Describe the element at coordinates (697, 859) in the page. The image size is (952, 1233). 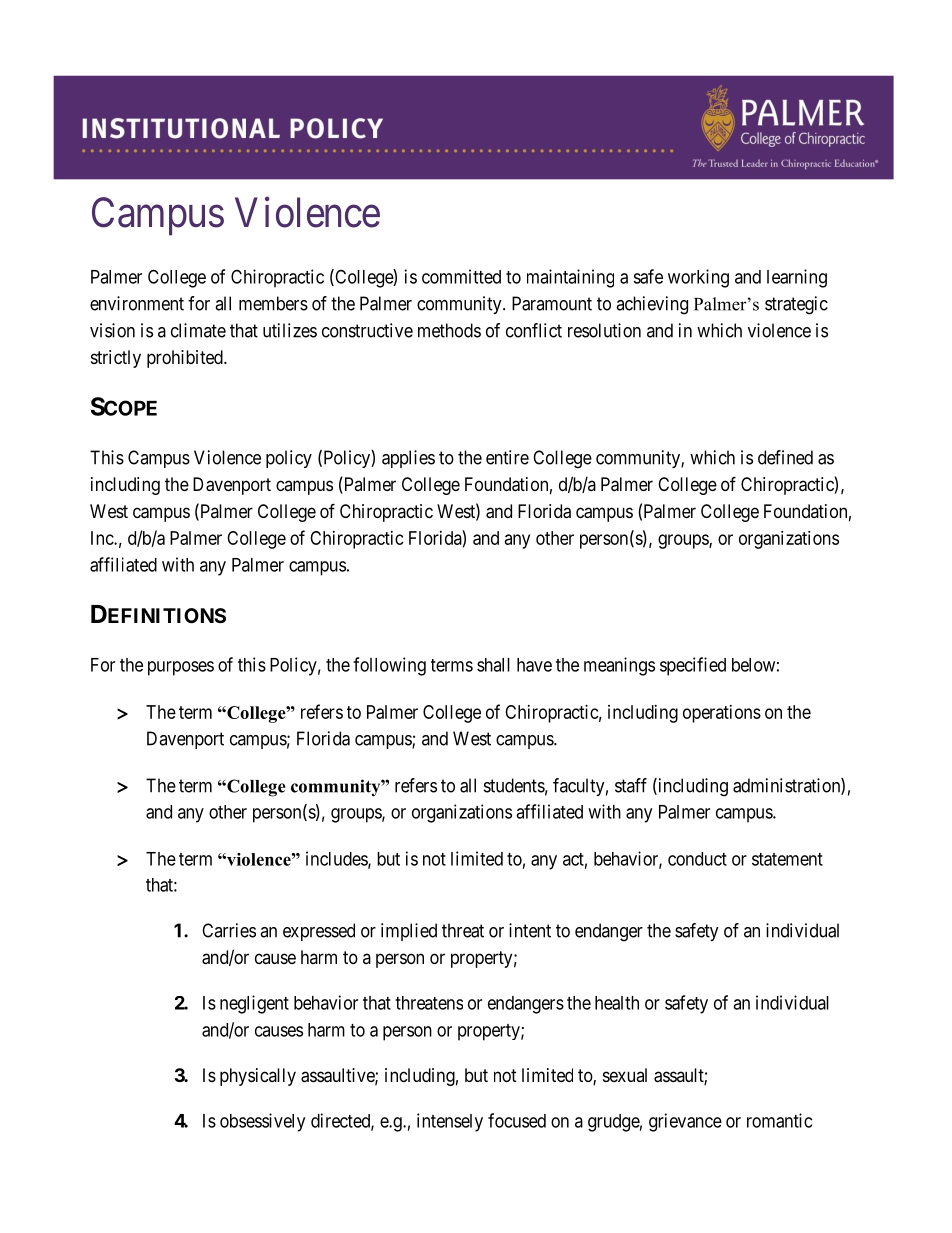
I see `conduct` at that location.
